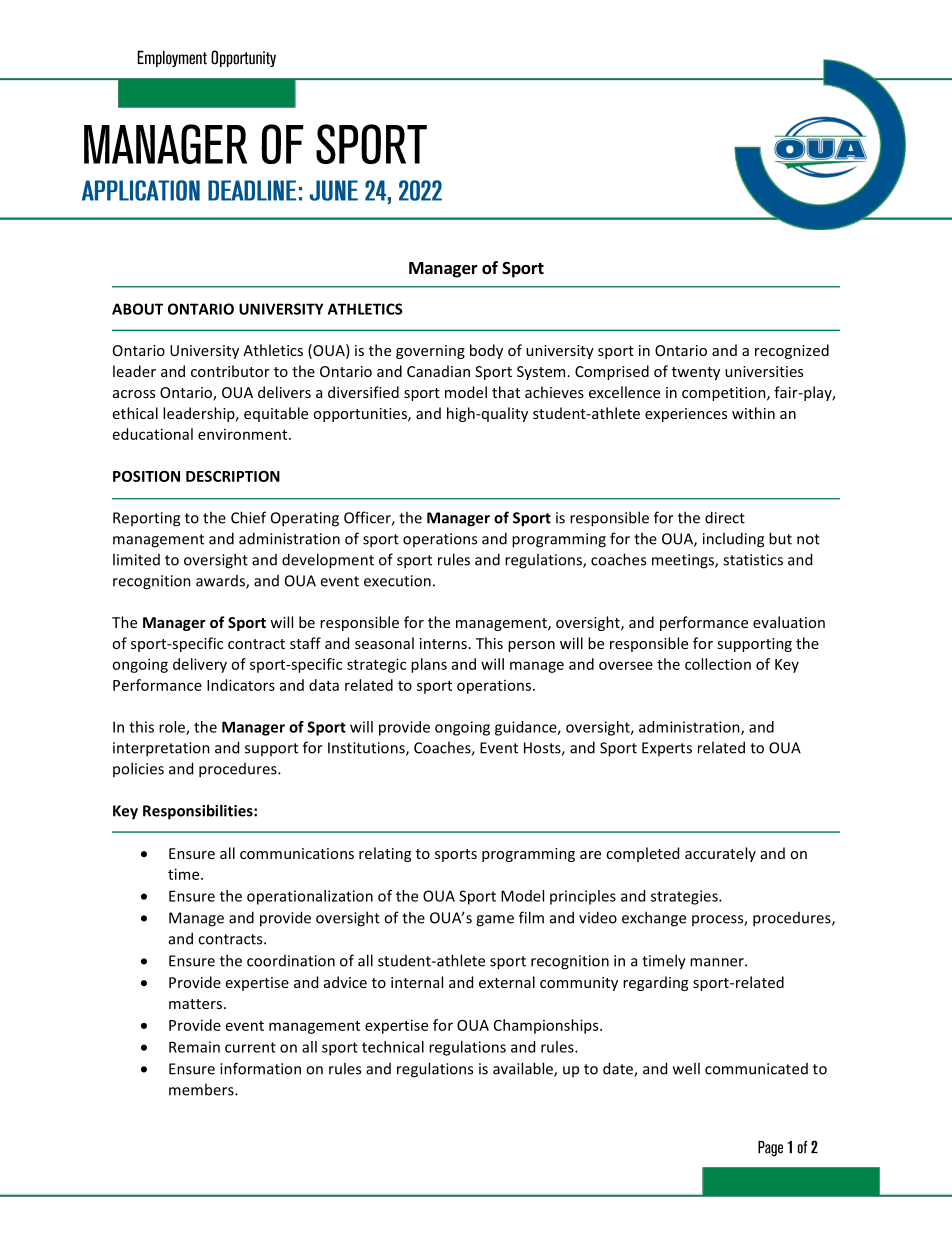 This image has width=952, height=1233. What do you see at coordinates (524, 1069) in the image?
I see `available` at bounding box center [524, 1069].
